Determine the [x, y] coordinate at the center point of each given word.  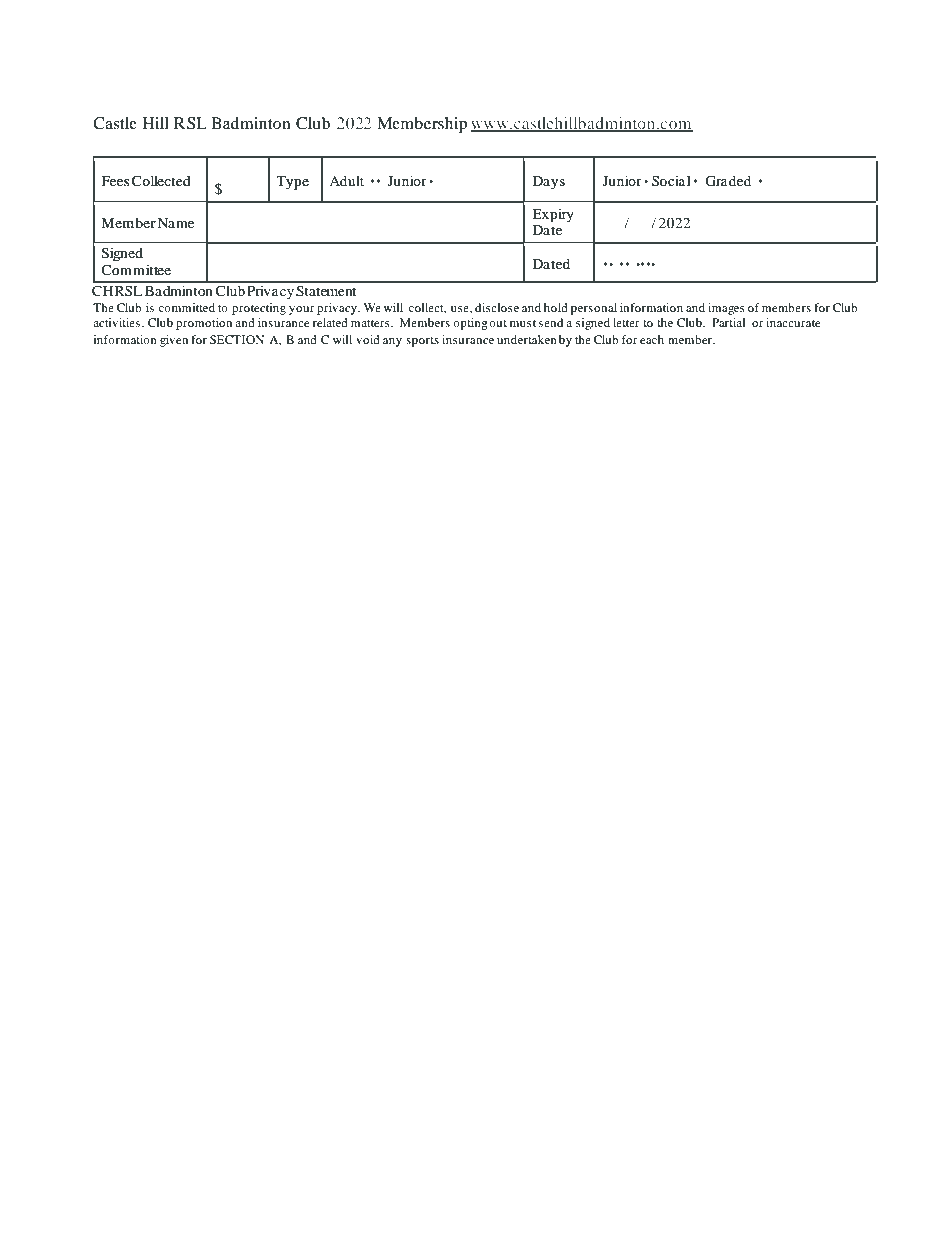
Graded [728, 181]
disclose [497, 307]
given [174, 341]
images [726, 309]
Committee [136, 269]
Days [549, 183]
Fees [115, 181]
